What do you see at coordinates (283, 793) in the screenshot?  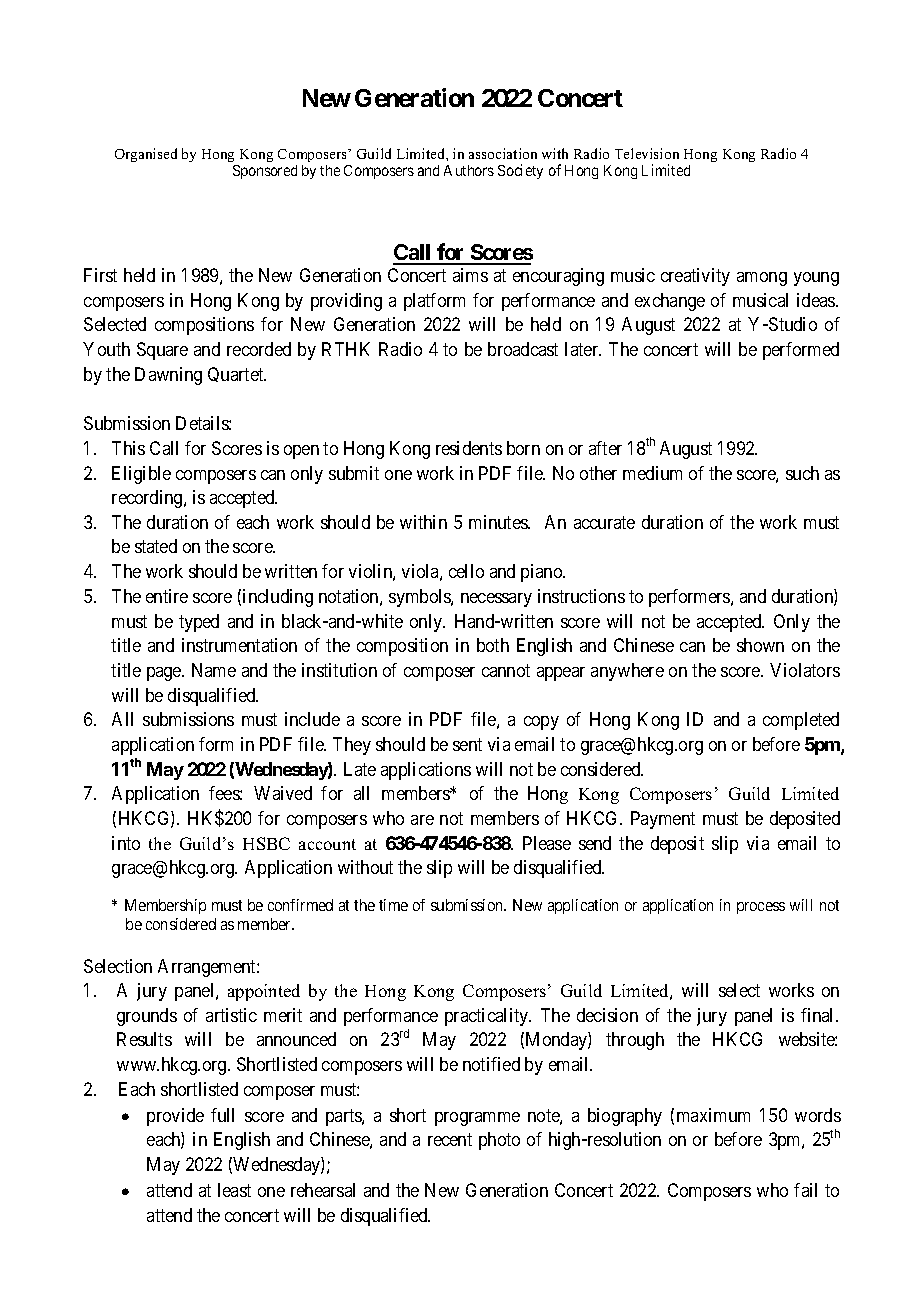 I see `Waived` at bounding box center [283, 793].
